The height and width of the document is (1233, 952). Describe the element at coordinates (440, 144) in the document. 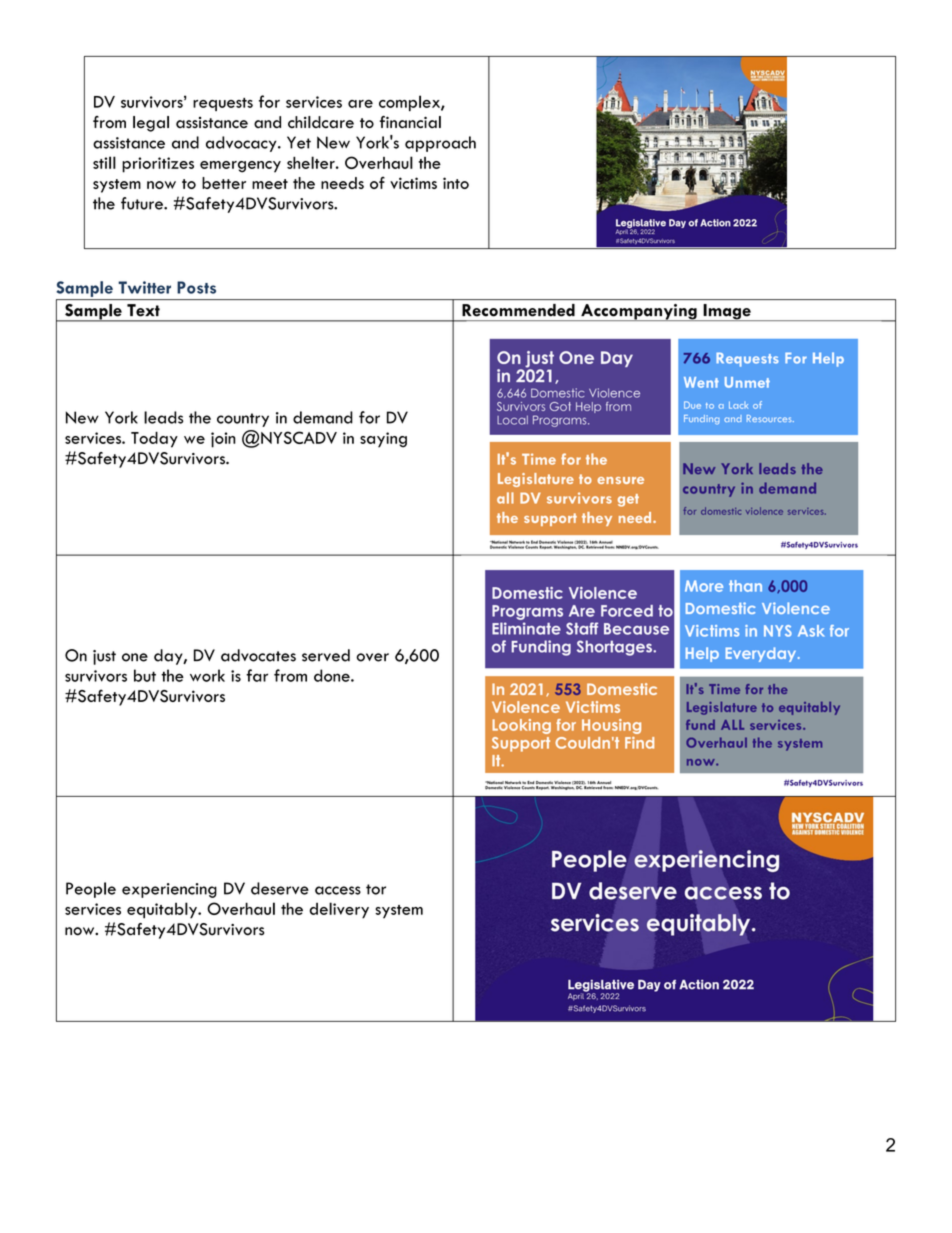

I see `approach` at that location.
